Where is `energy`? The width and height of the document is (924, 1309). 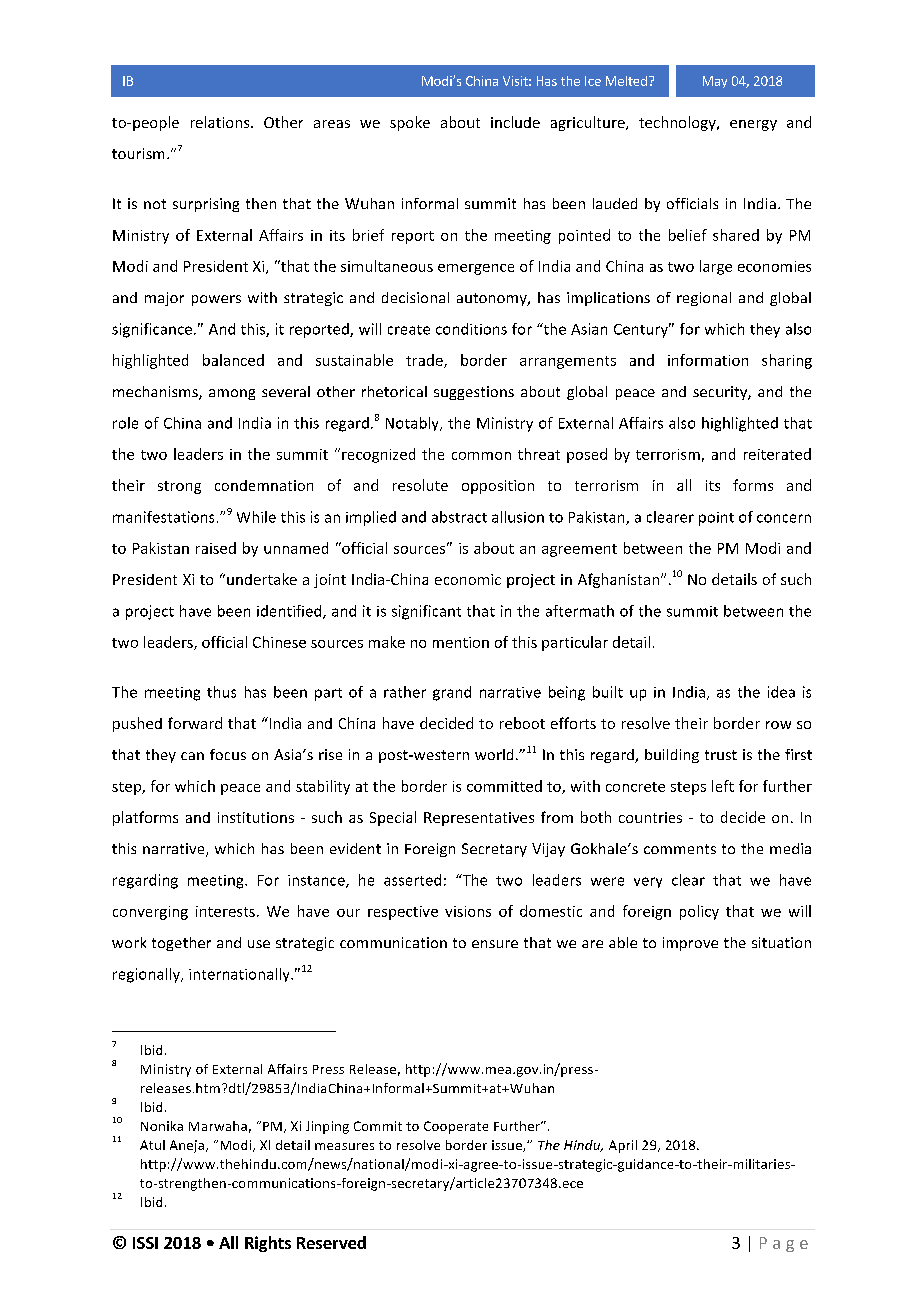 energy is located at coordinates (753, 125).
